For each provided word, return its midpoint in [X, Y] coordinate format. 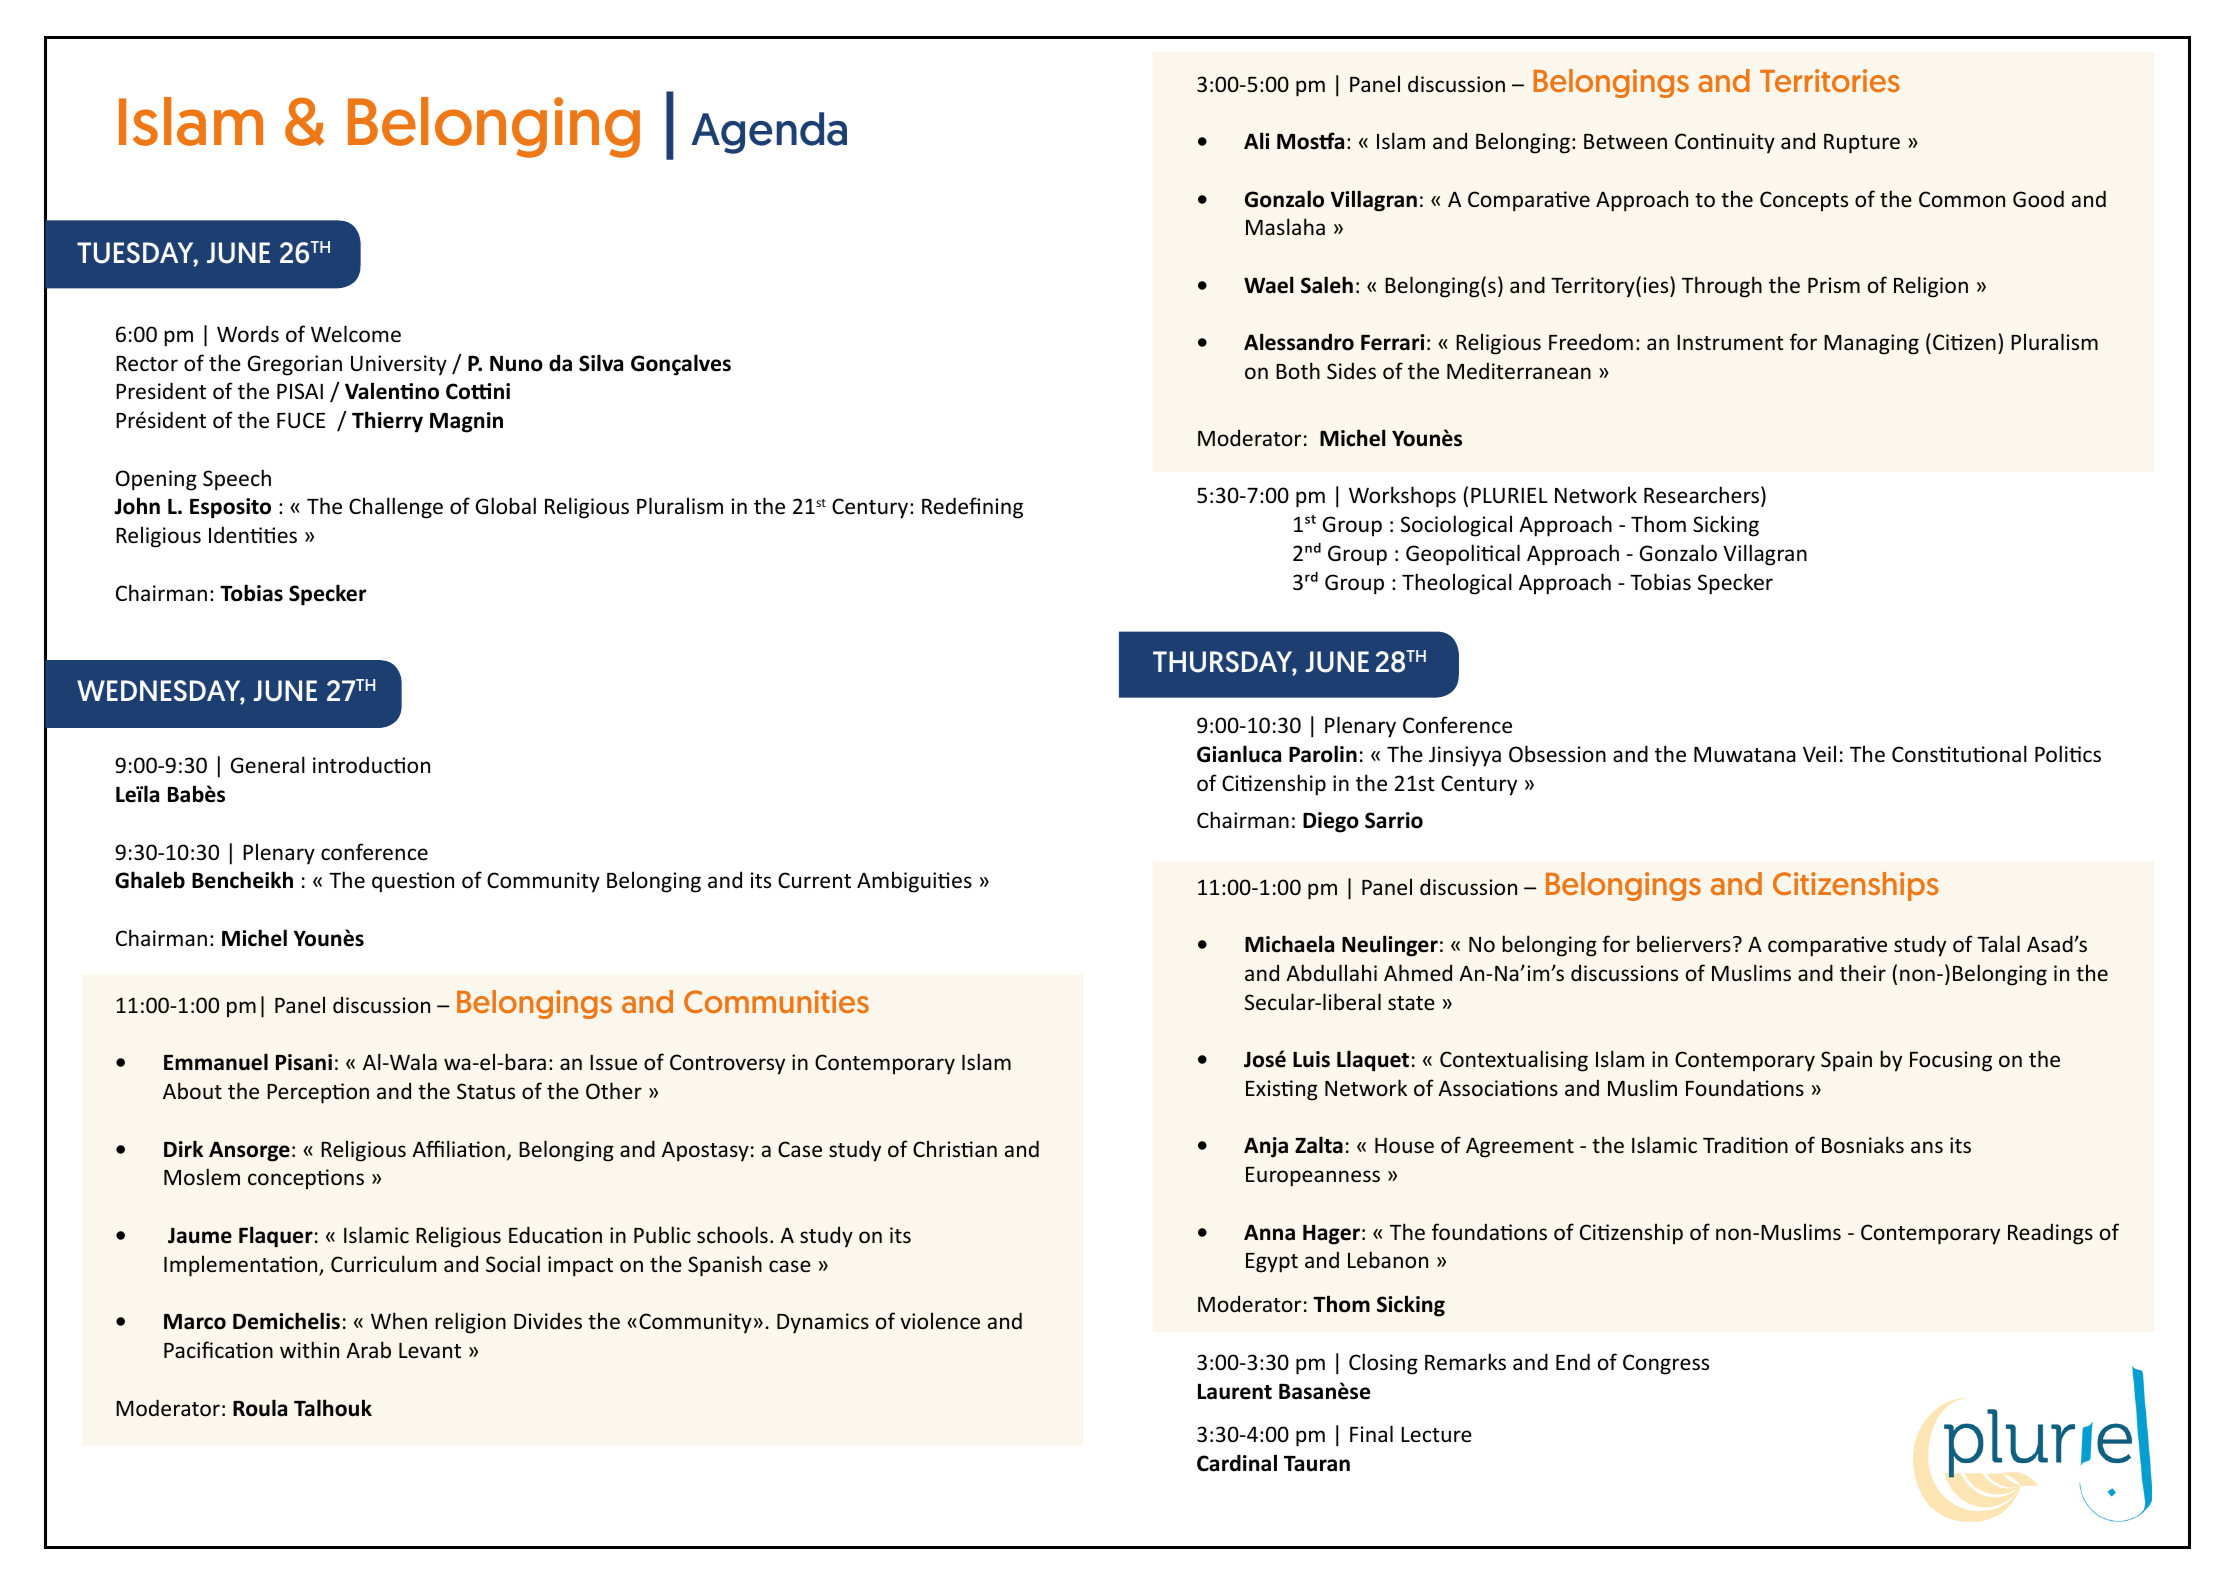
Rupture [1862, 144]
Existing [1282, 1090]
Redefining [972, 508]
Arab [368, 1349]
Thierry [387, 422]
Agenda [769, 133]
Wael [1268, 285]
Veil [1819, 754]
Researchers [1701, 495]
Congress [1666, 1364]
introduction [371, 765]
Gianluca [1239, 754]
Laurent [1235, 1391]
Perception [318, 1093]
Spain [1846, 1061]
